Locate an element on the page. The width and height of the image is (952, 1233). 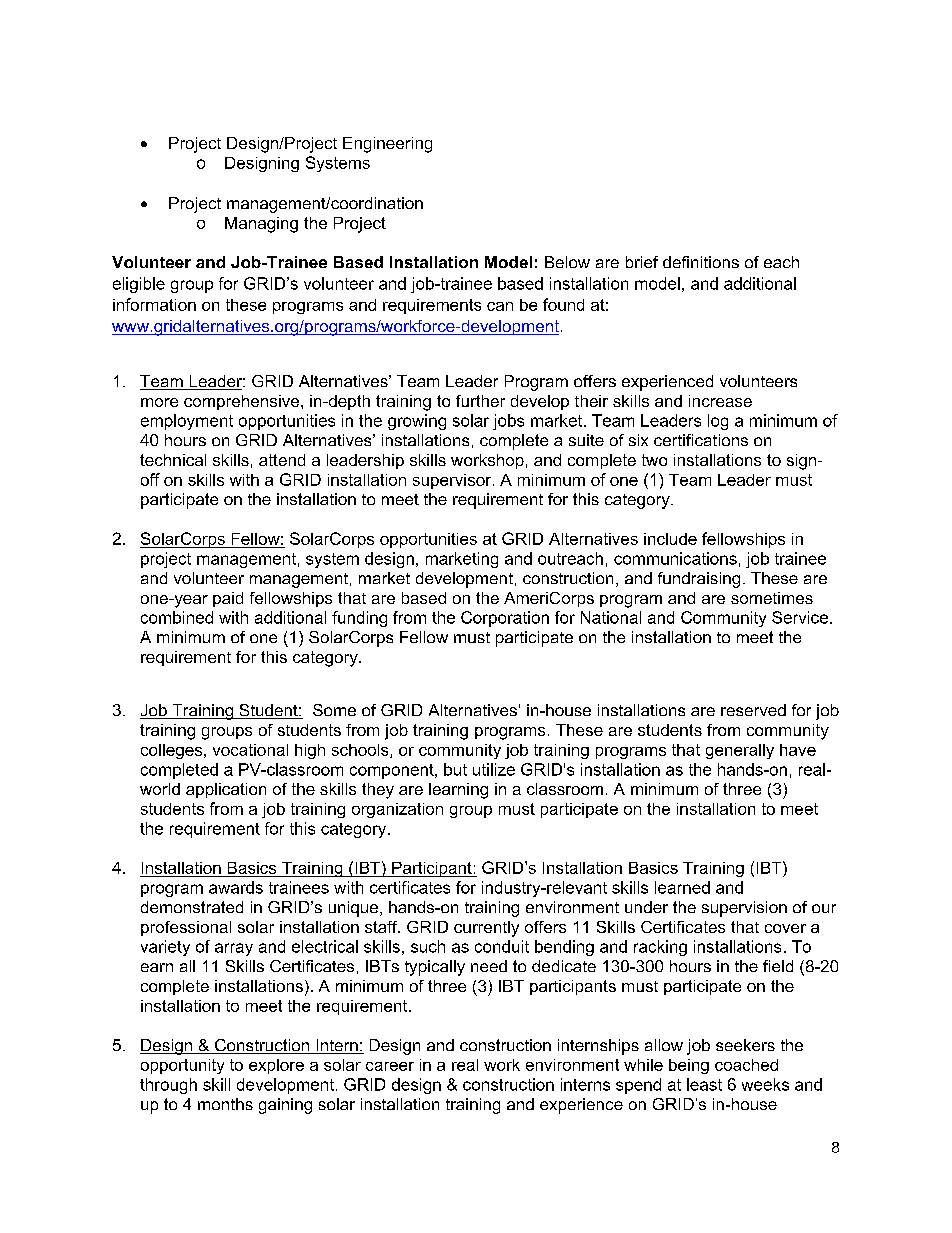
Corporation is located at coordinates (505, 619).
